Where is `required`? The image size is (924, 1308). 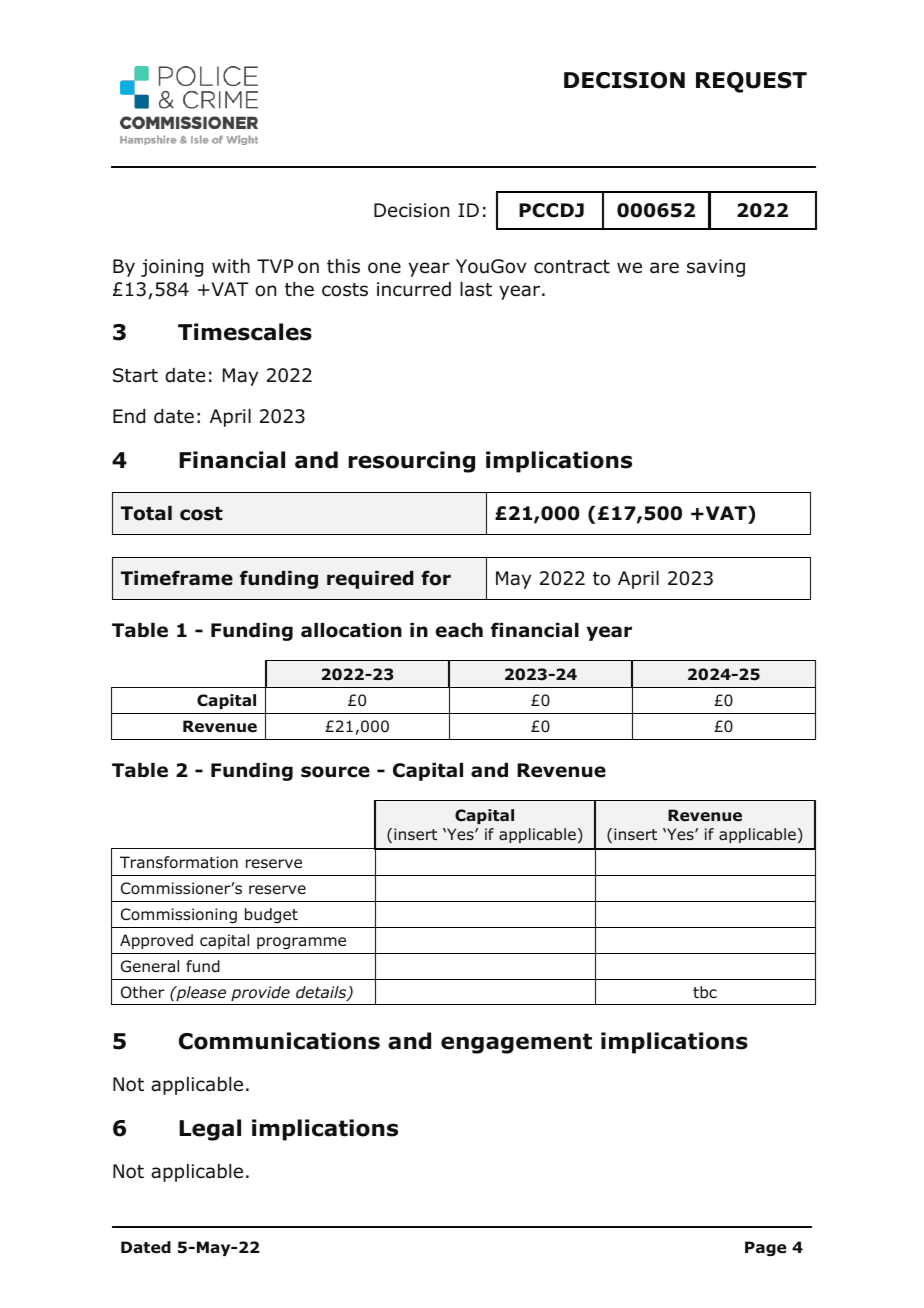 required is located at coordinates (370, 580).
